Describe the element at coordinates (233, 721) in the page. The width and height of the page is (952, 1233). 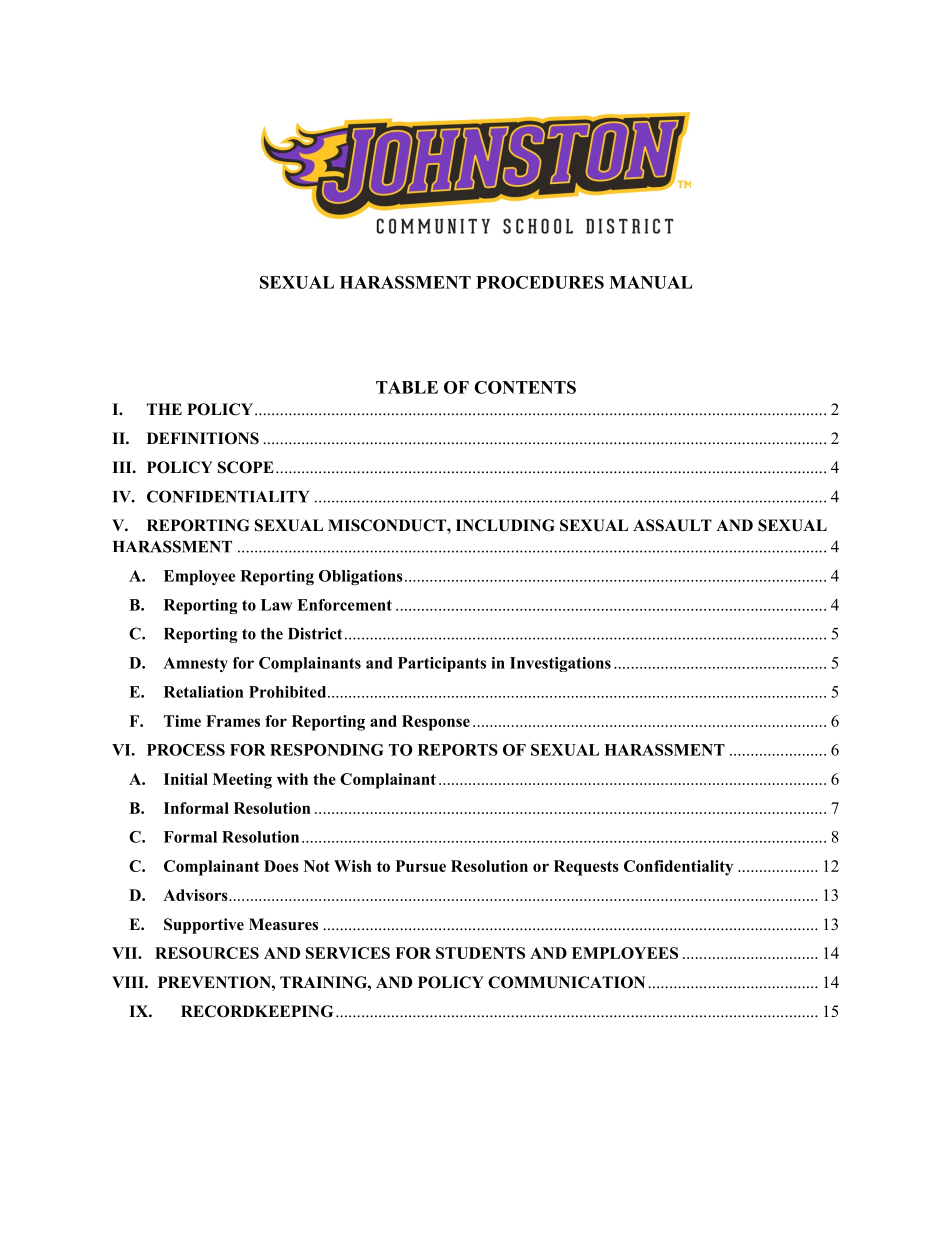
I see `Frames` at that location.
